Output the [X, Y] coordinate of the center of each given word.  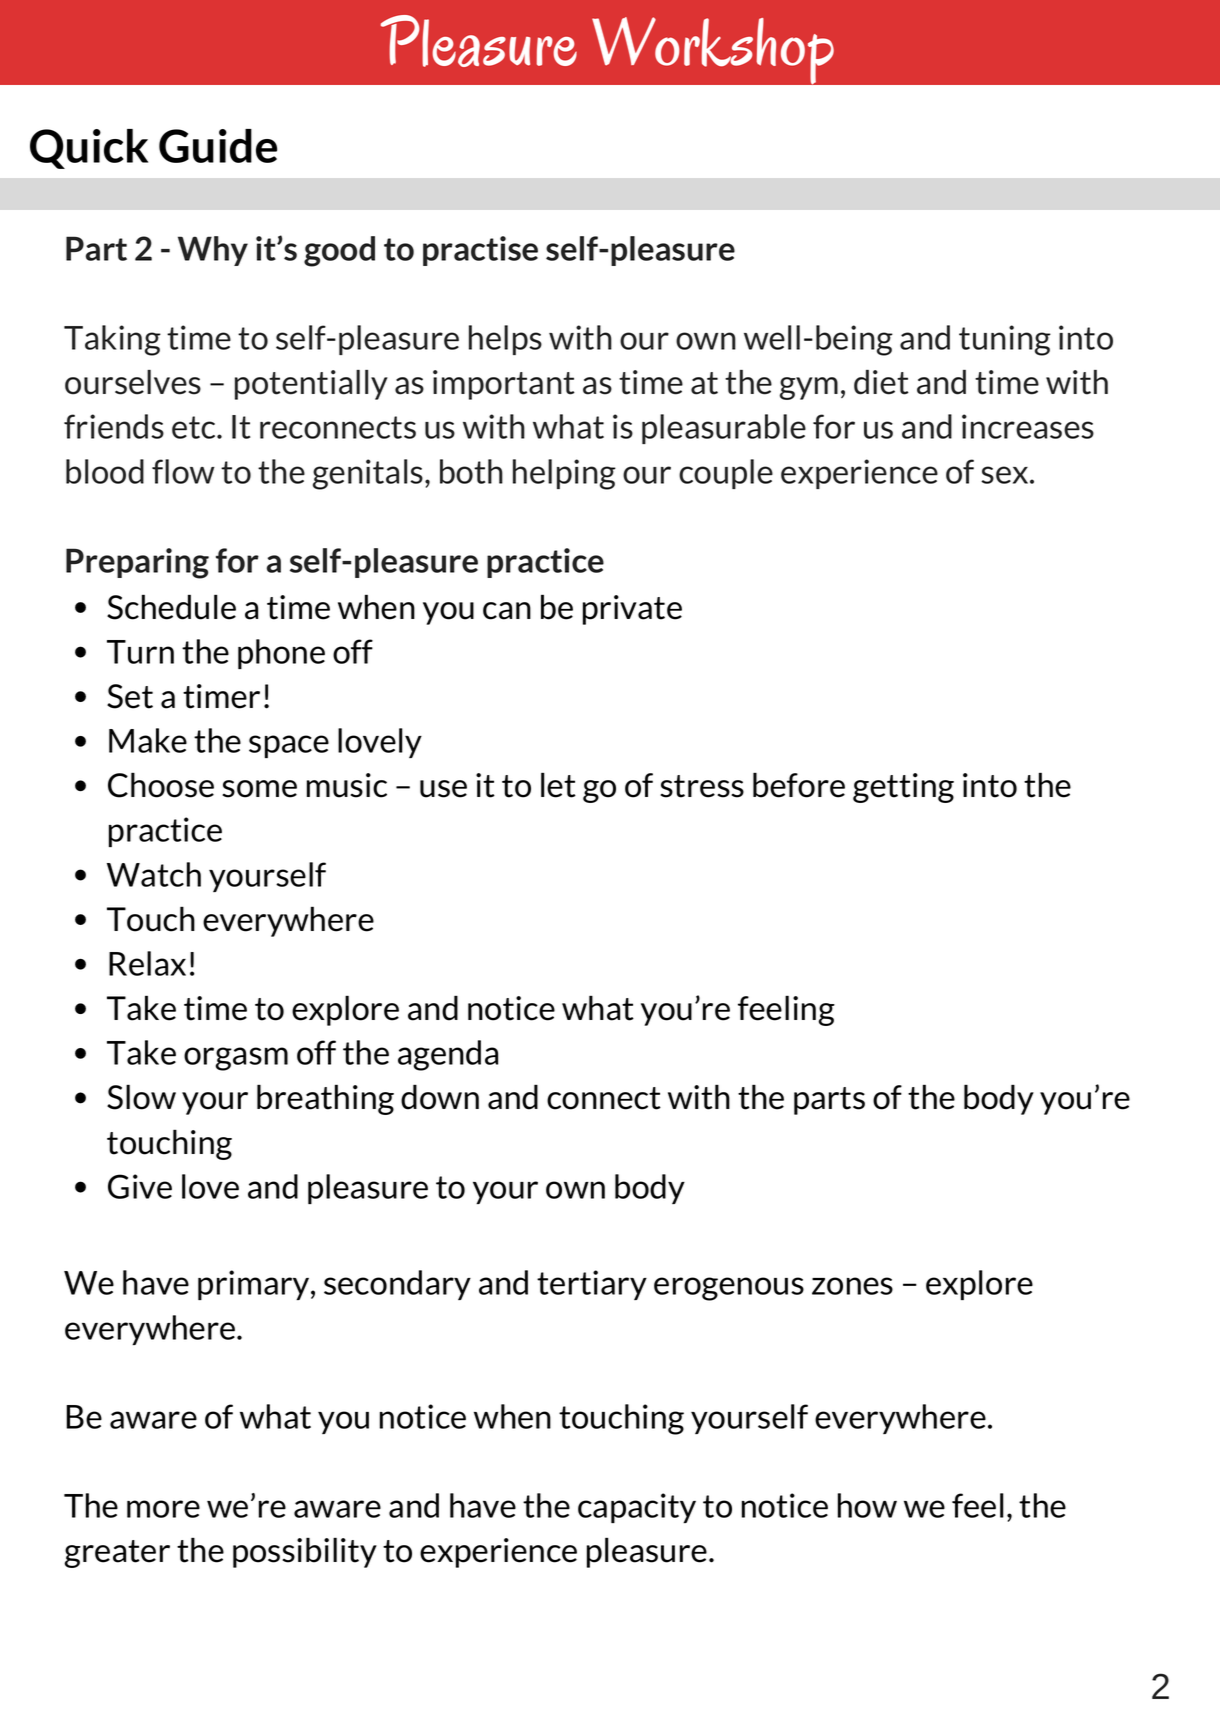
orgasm [236, 1059]
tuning [1005, 340]
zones [852, 1286]
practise [480, 251]
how [867, 1505]
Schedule [171, 607]
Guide [218, 146]
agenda [448, 1055]
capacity [637, 1508]
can [507, 611]
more [163, 1509]
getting [903, 788]
